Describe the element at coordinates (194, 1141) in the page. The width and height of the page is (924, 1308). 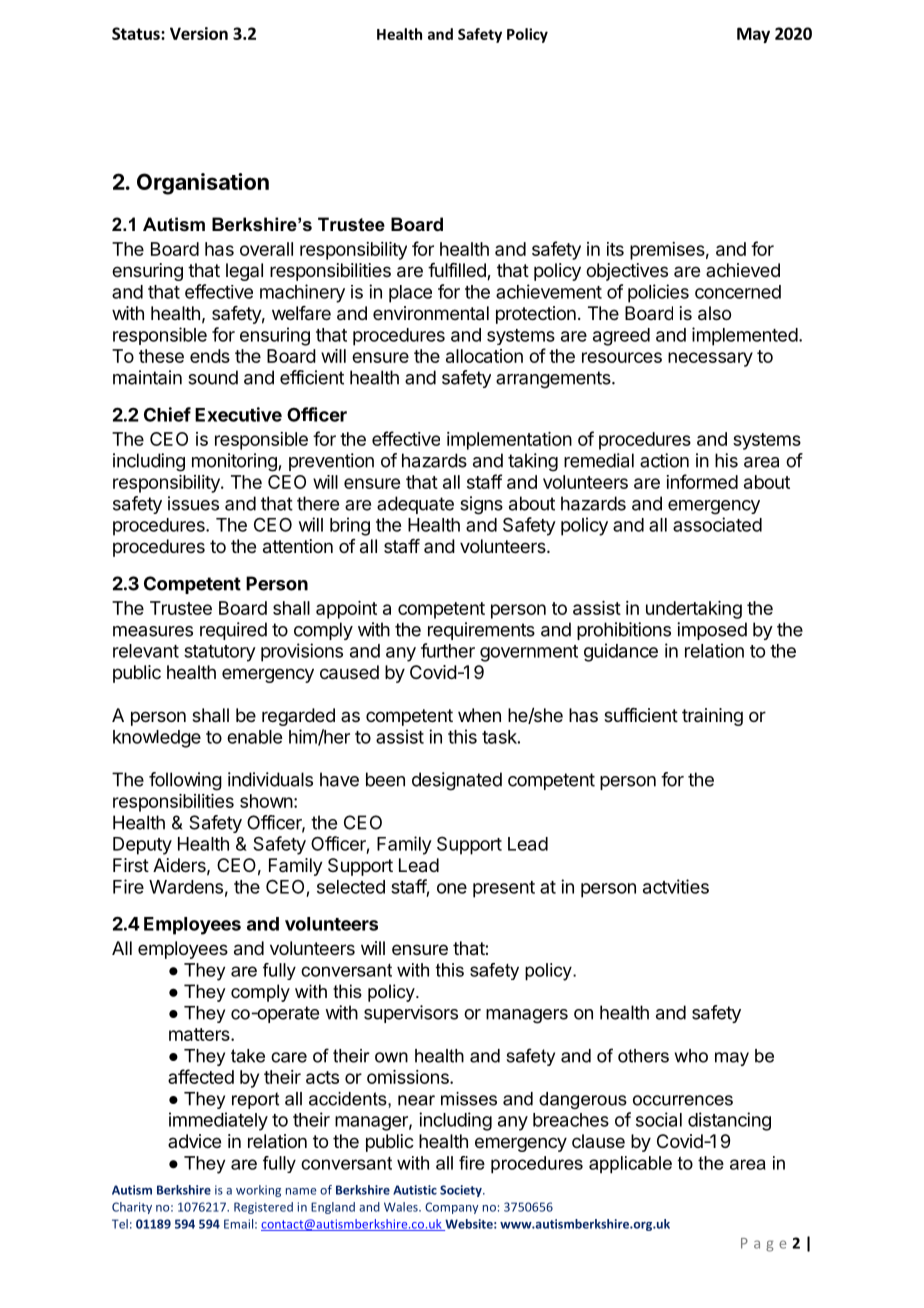
I see `advice` at that location.
